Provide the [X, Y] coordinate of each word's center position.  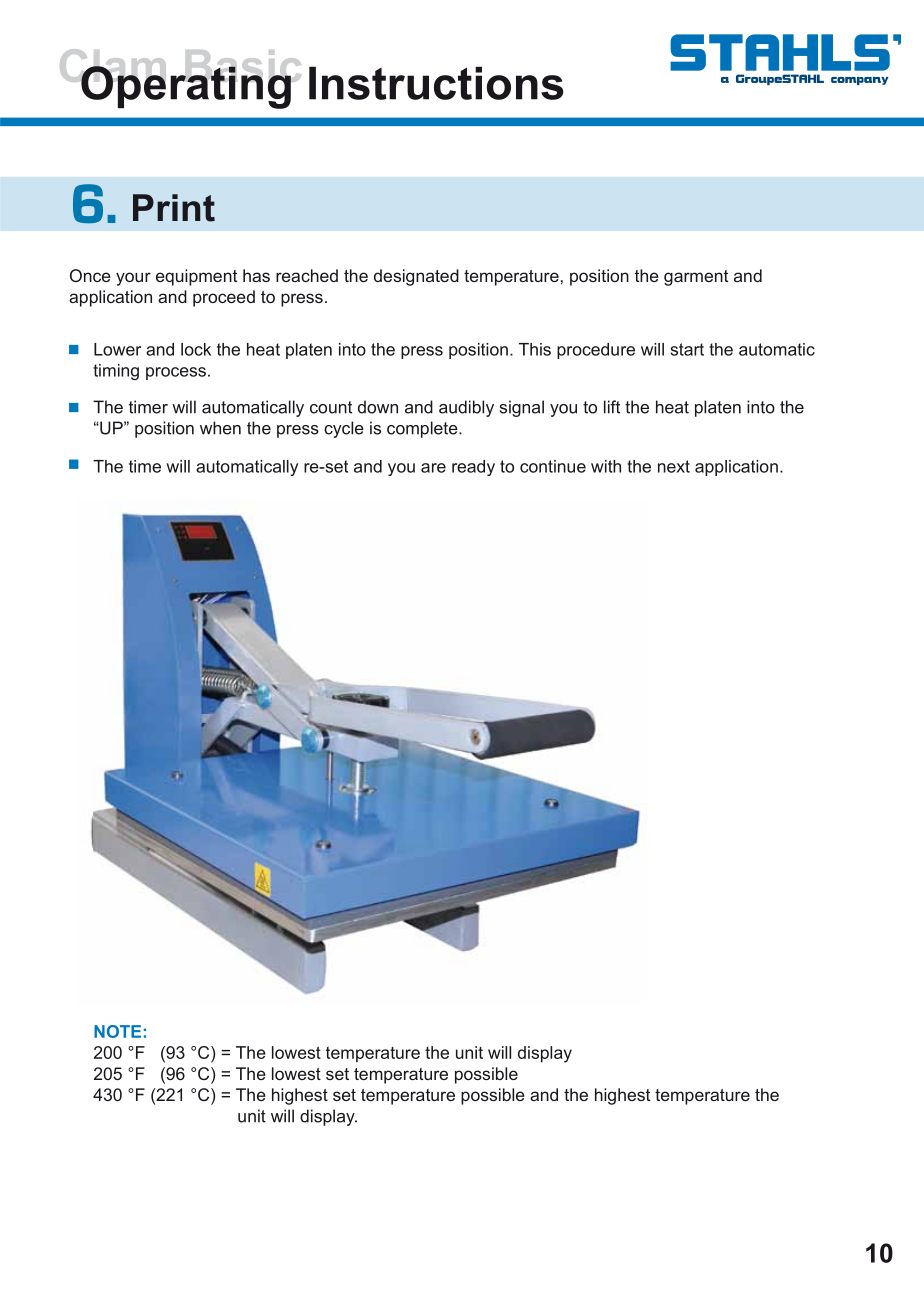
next [674, 466]
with [606, 466]
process [176, 373]
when [220, 428]
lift [612, 407]
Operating [186, 86]
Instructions [436, 83]
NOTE [117, 1031]
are [433, 468]
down [378, 407]
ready [473, 468]
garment [696, 278]
